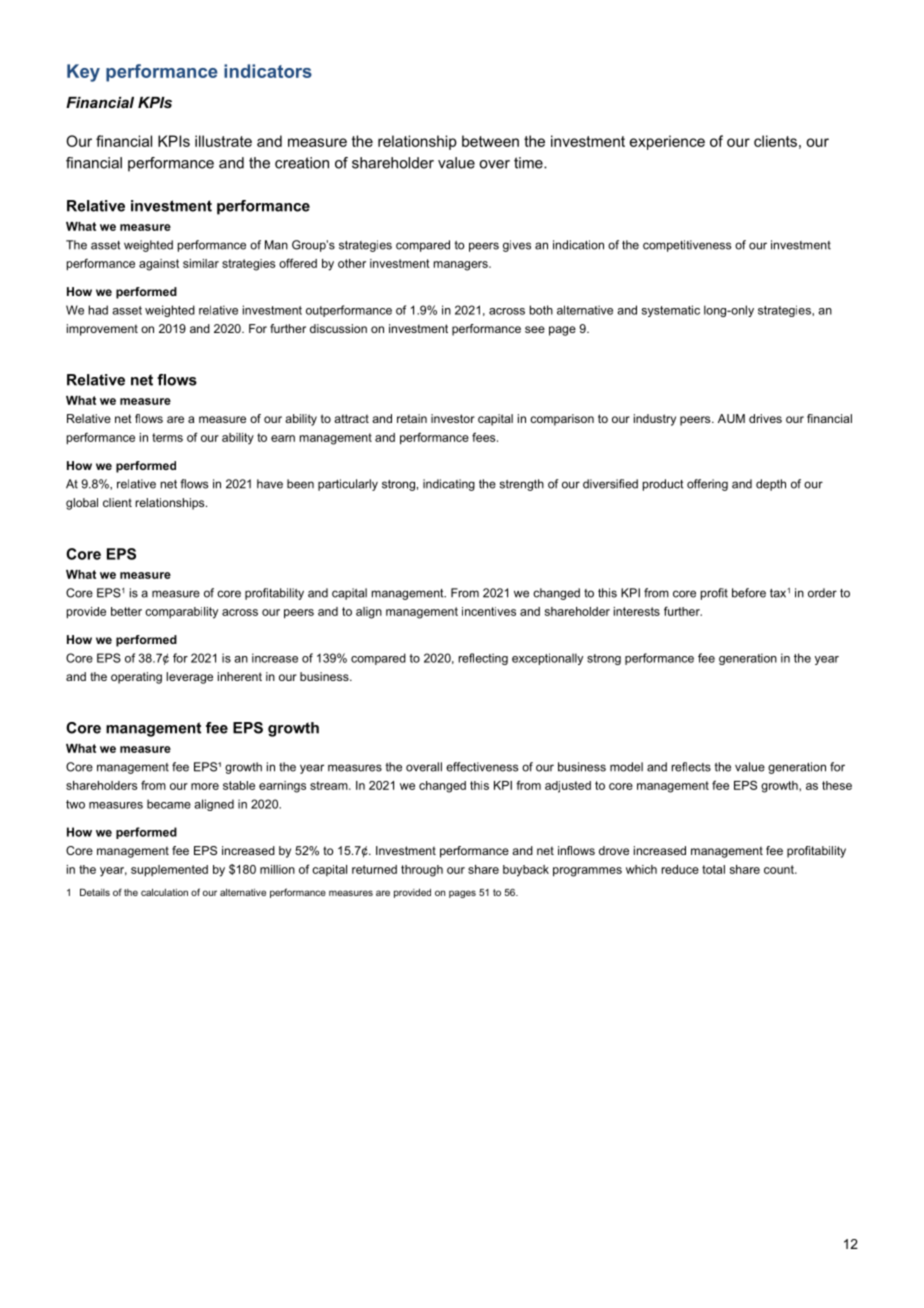 The height and width of the page is (1308, 924). I want to click on depth, so click(771, 485).
